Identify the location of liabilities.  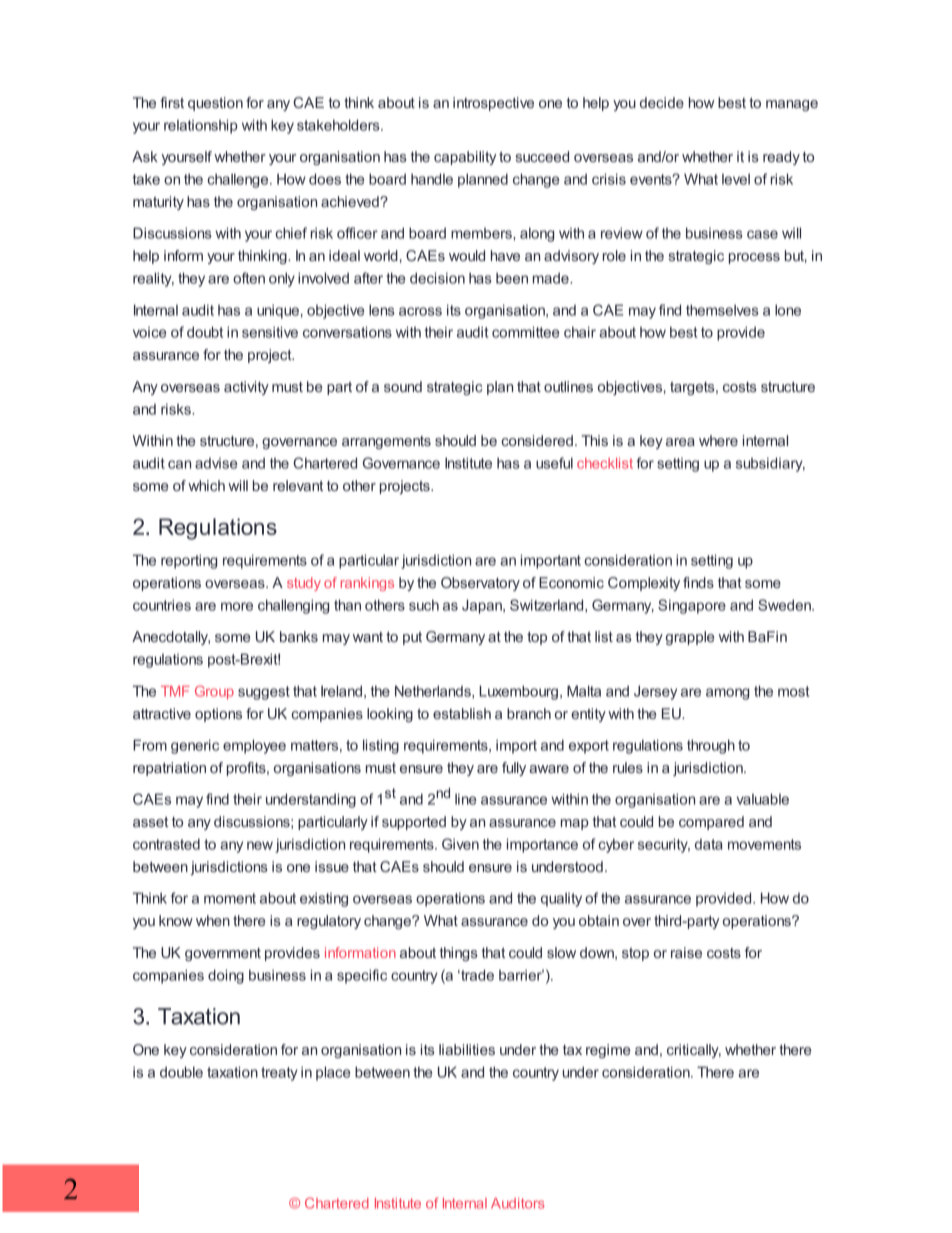
(467, 1049).
